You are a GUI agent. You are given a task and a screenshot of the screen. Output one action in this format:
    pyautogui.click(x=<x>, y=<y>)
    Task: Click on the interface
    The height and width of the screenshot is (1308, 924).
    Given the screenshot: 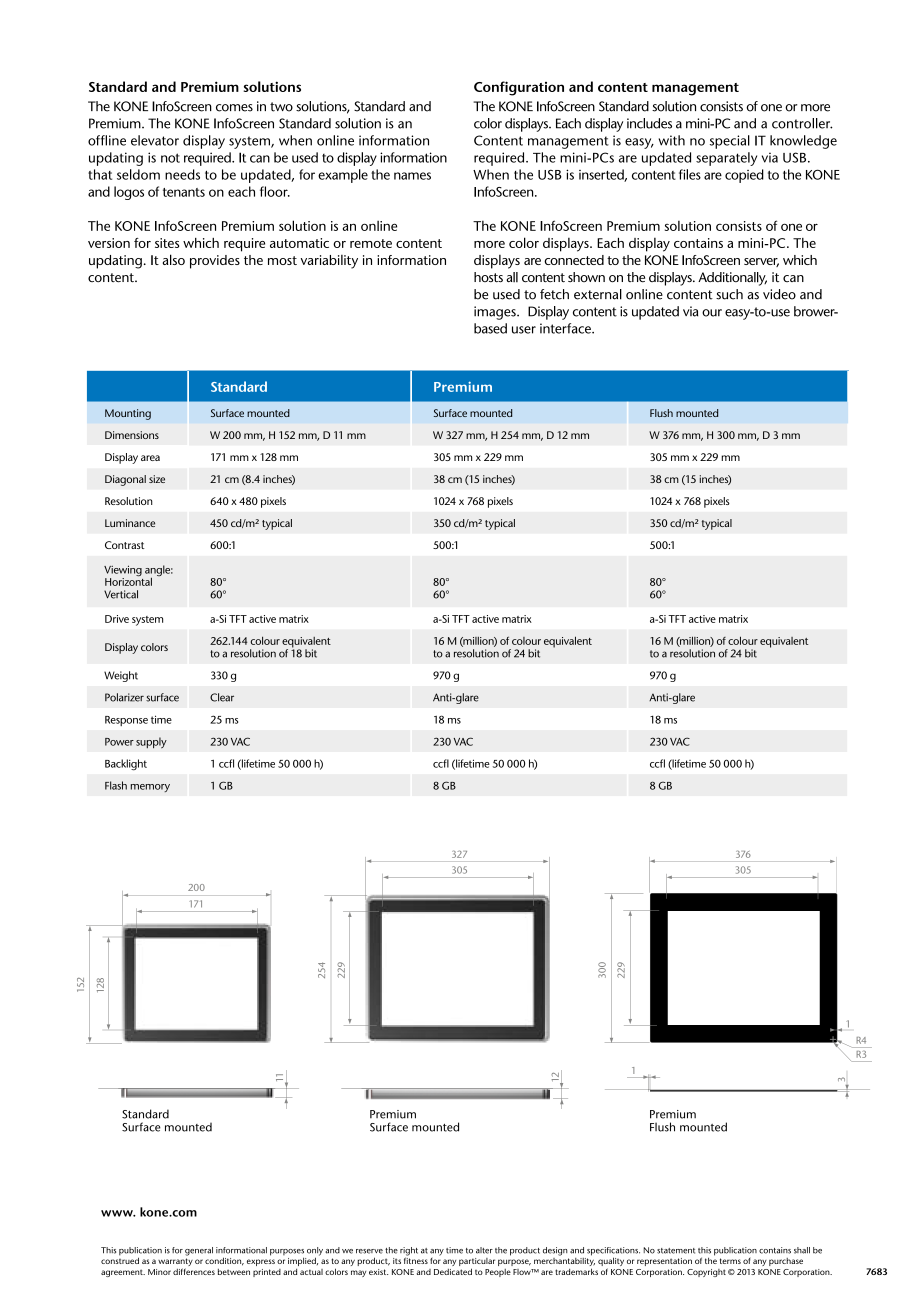 What is the action you would take?
    pyautogui.click(x=566, y=328)
